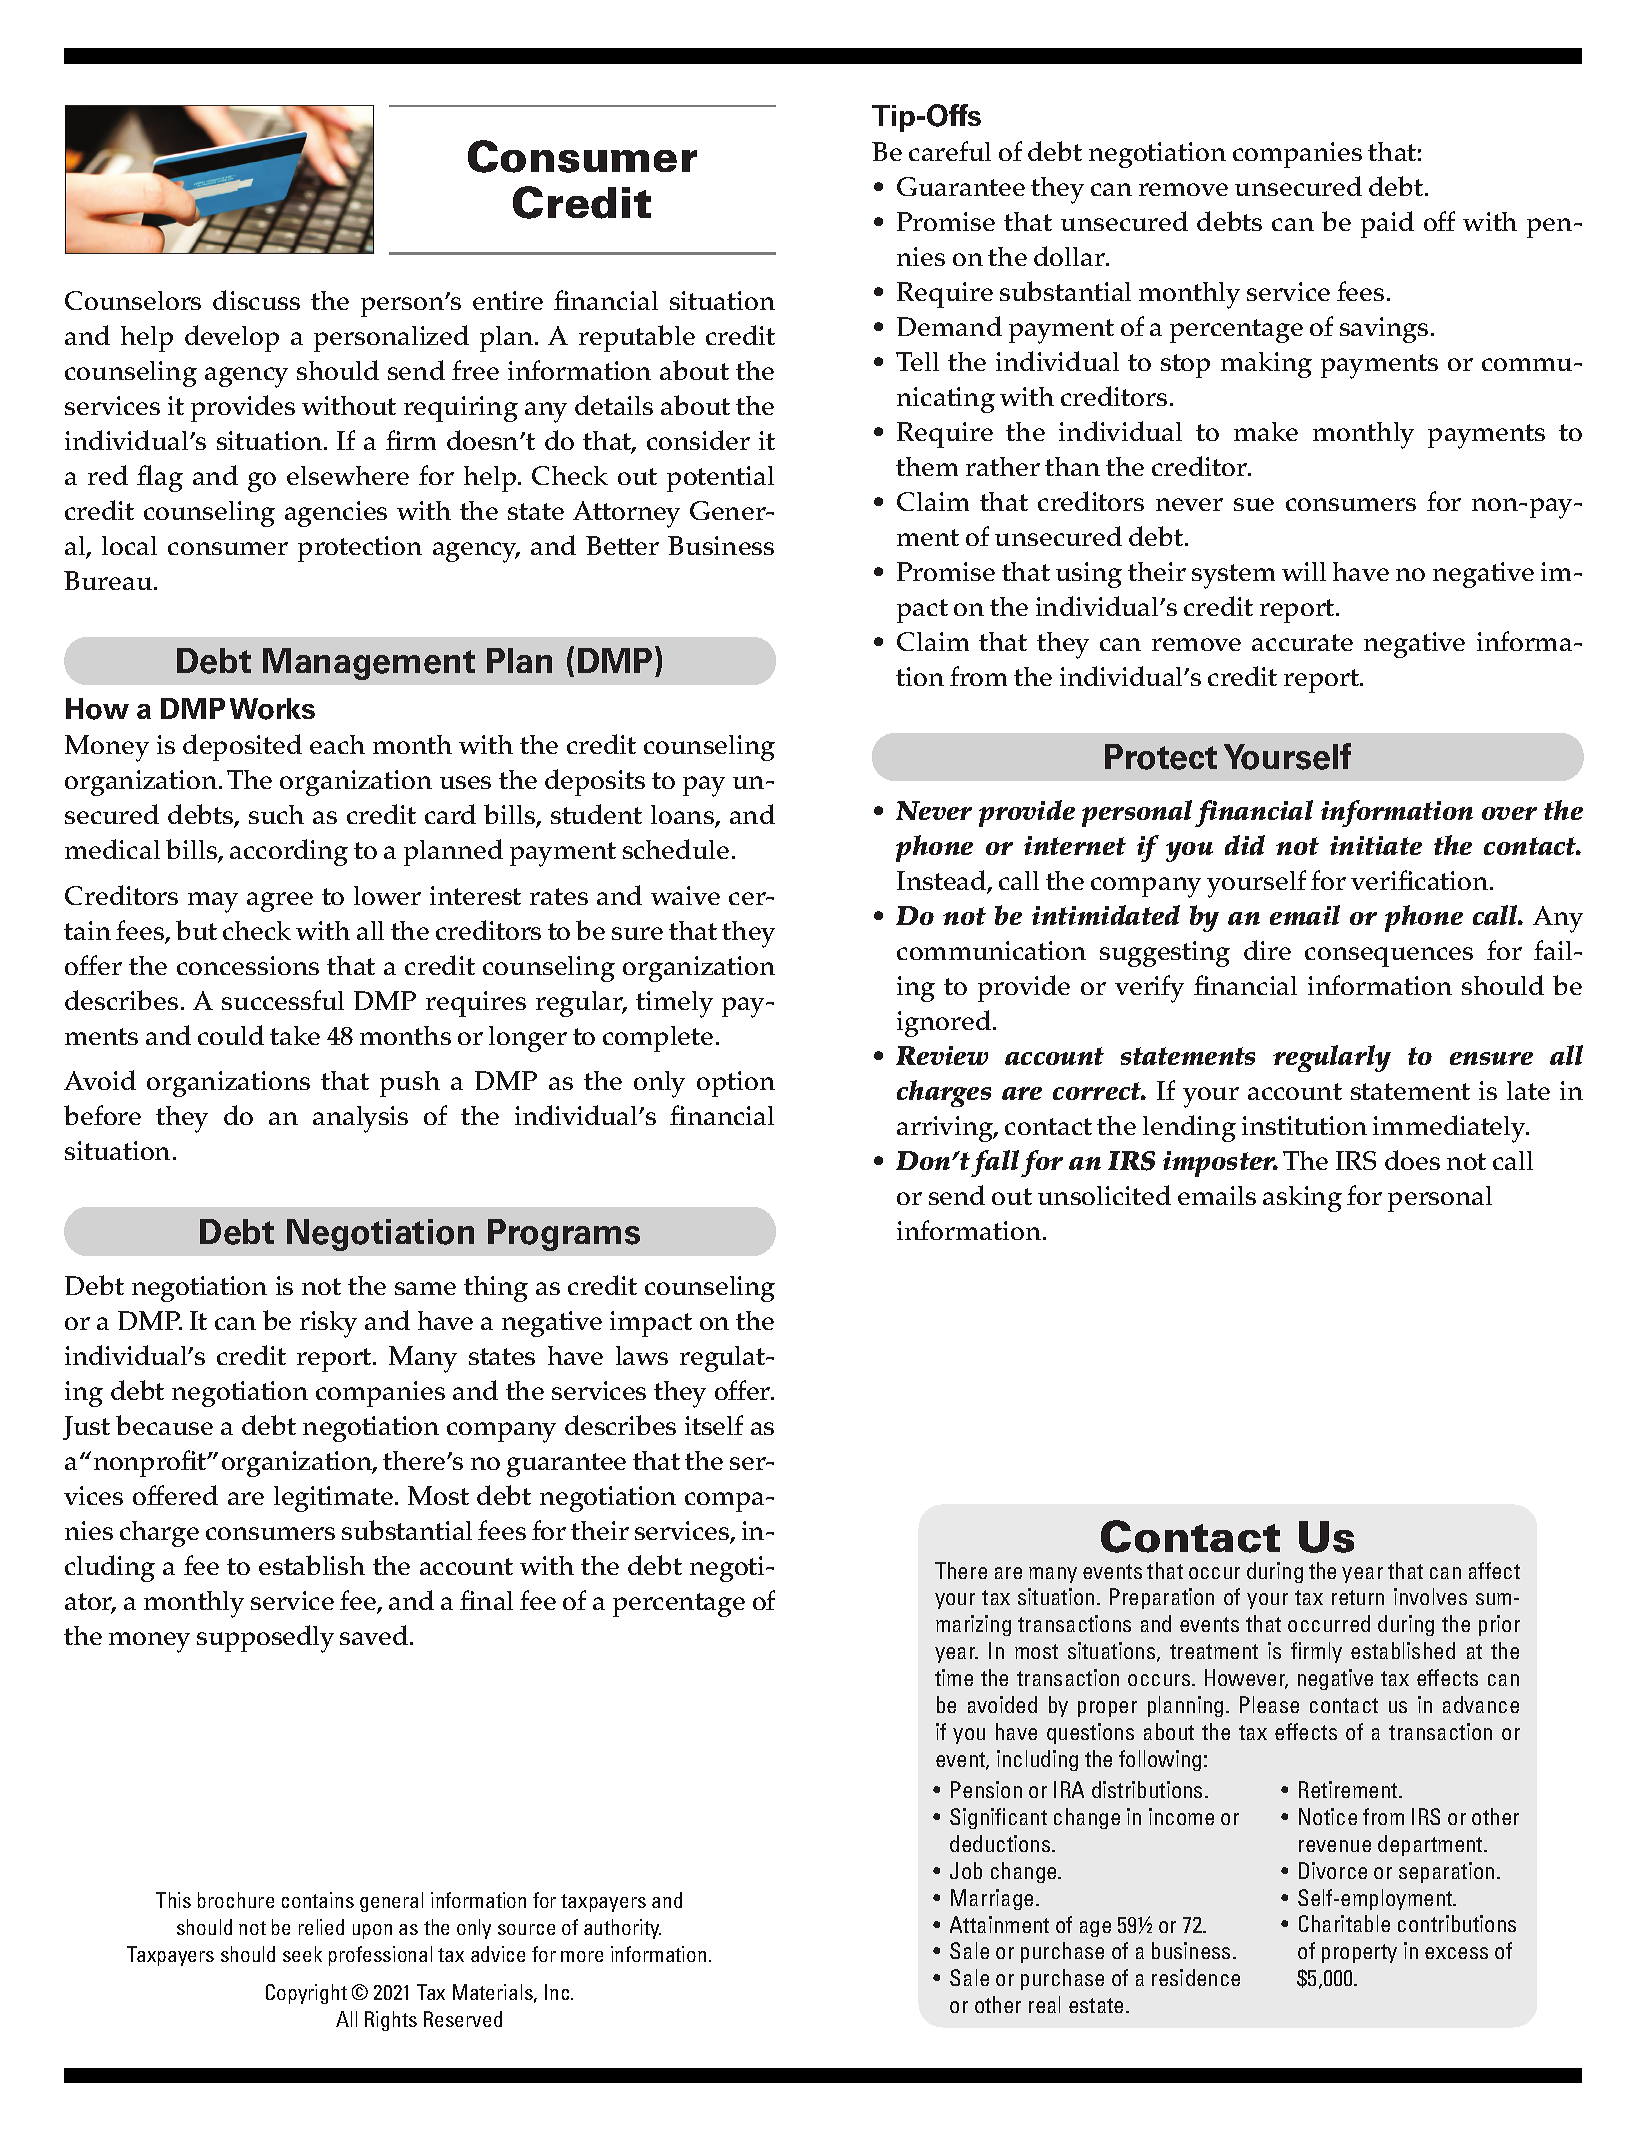 The image size is (1648, 2132). What do you see at coordinates (256, 300) in the document?
I see `discuss` at bounding box center [256, 300].
